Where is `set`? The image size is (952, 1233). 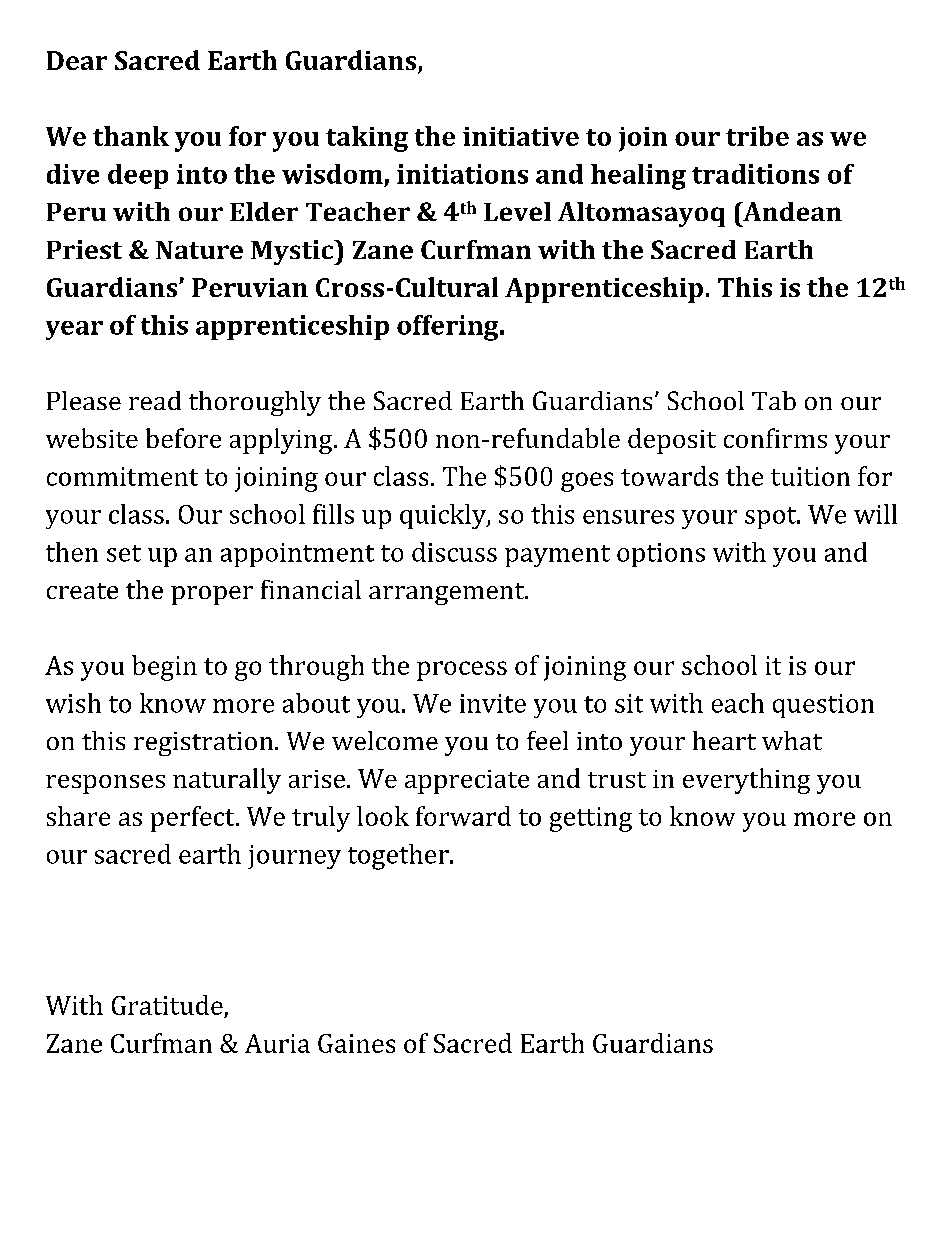
set is located at coordinates (124, 553).
